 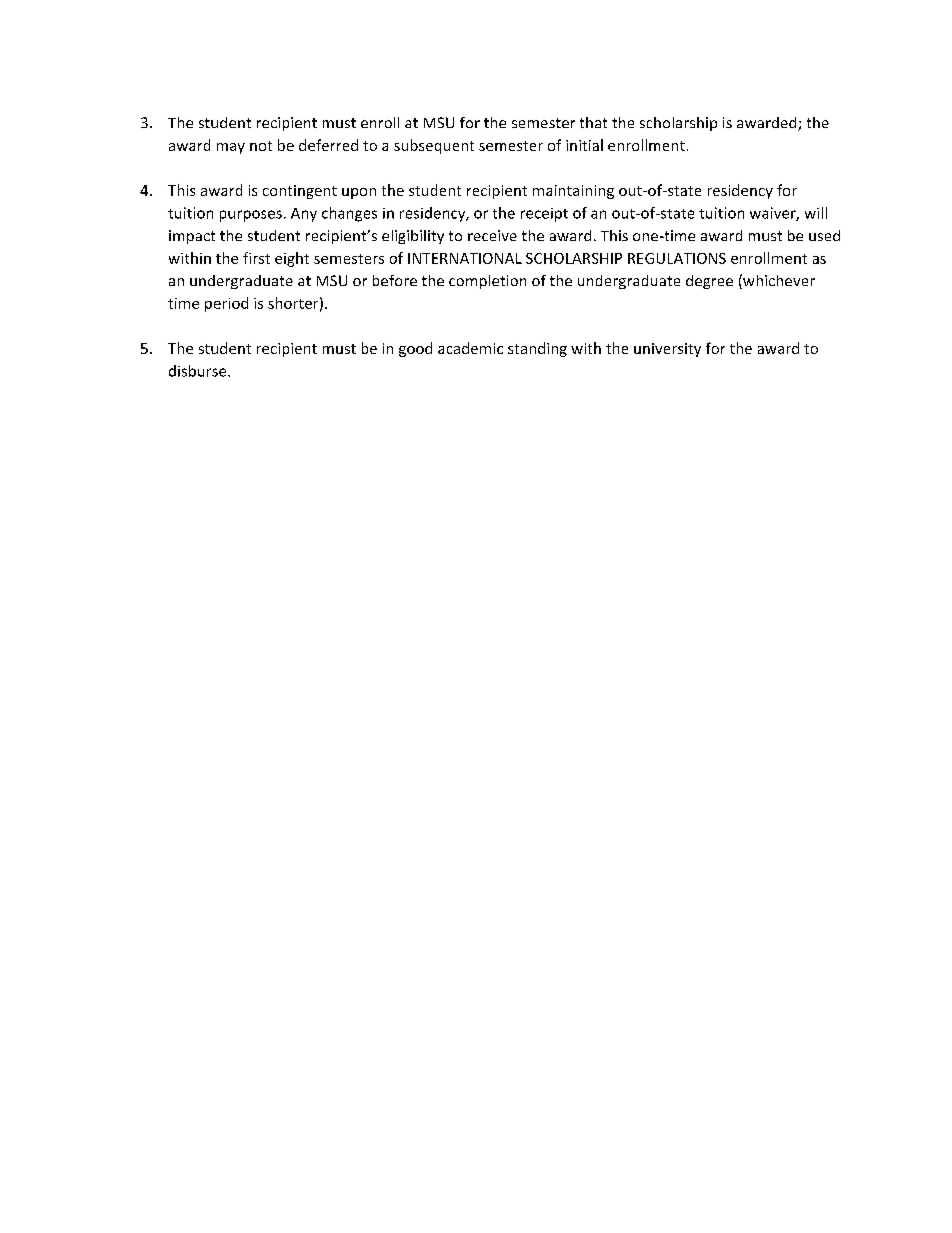 I want to click on not, so click(x=261, y=146).
